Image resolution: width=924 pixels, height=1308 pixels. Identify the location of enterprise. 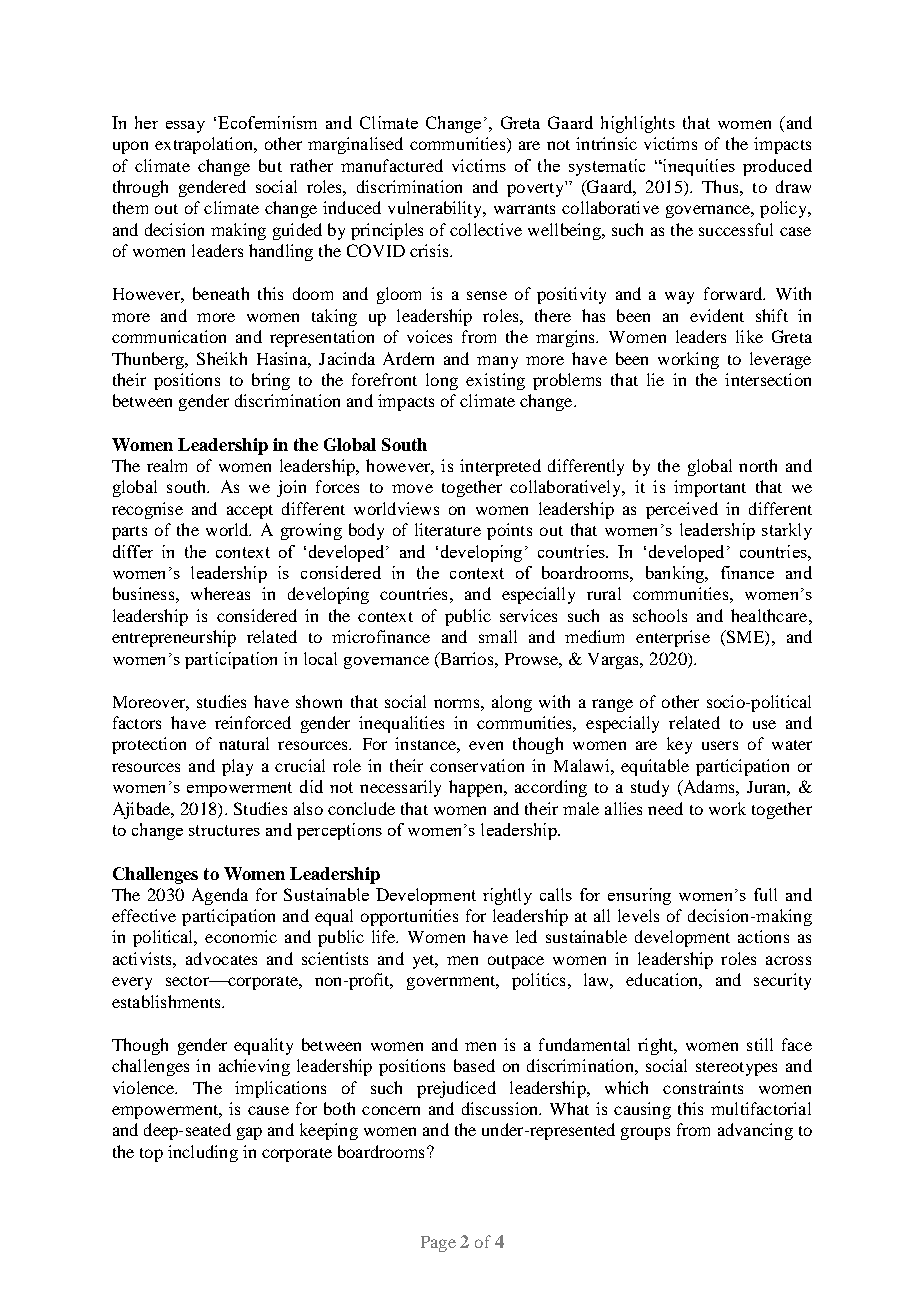
(673, 638).
